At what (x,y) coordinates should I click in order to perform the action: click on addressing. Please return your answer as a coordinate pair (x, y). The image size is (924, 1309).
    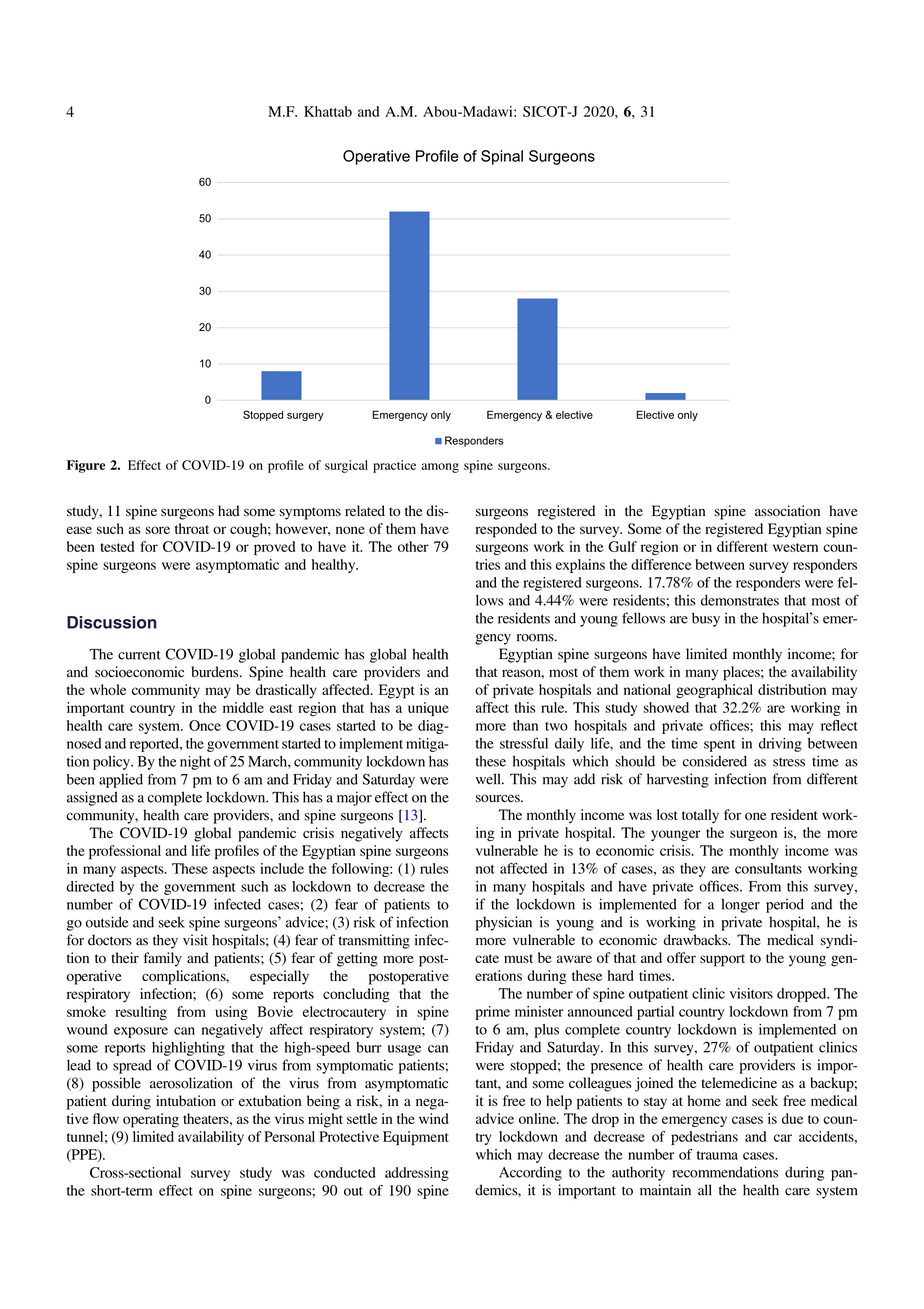
    Looking at the image, I should click on (417, 1174).
